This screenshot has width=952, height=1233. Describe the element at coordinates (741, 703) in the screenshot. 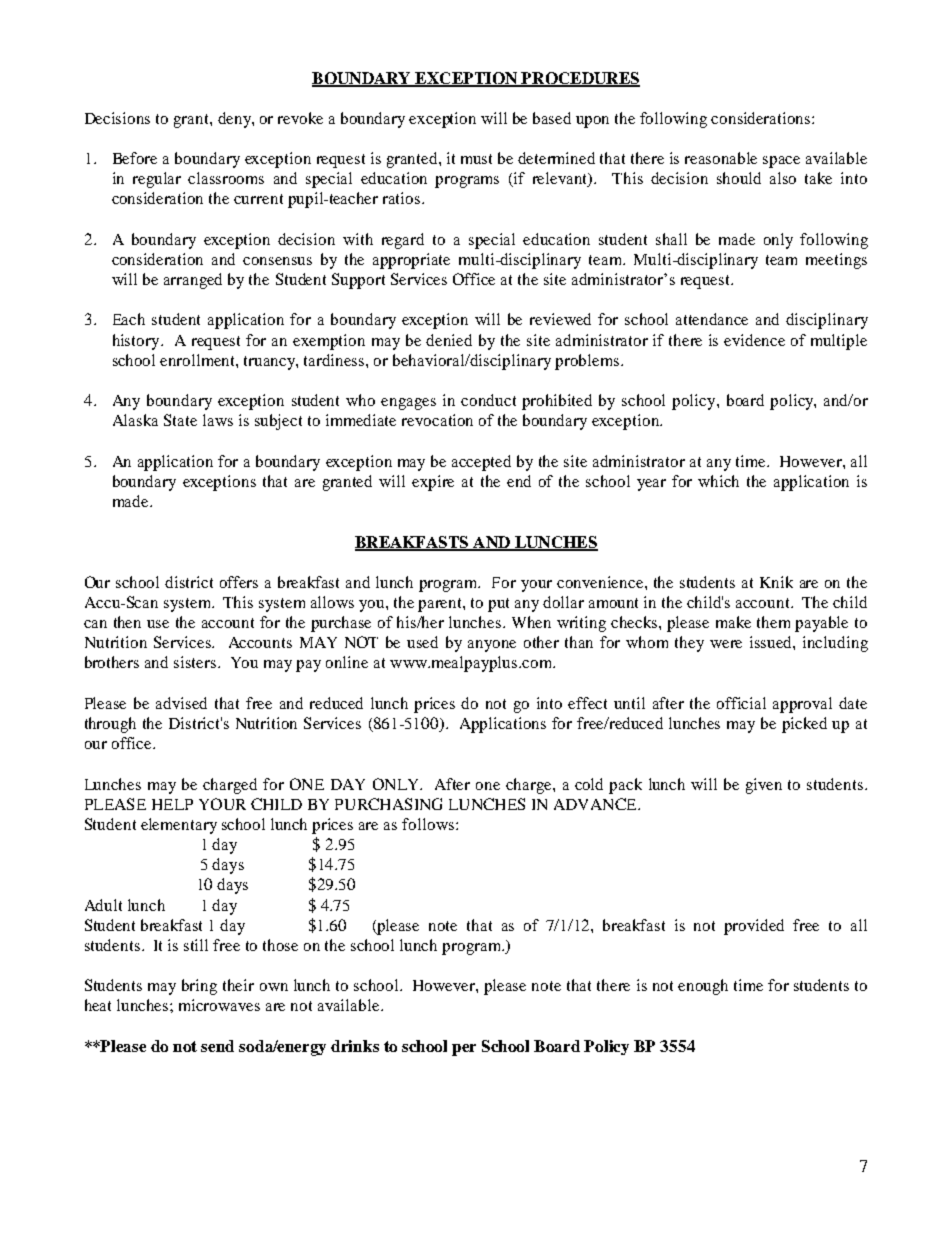

I see `official` at that location.
